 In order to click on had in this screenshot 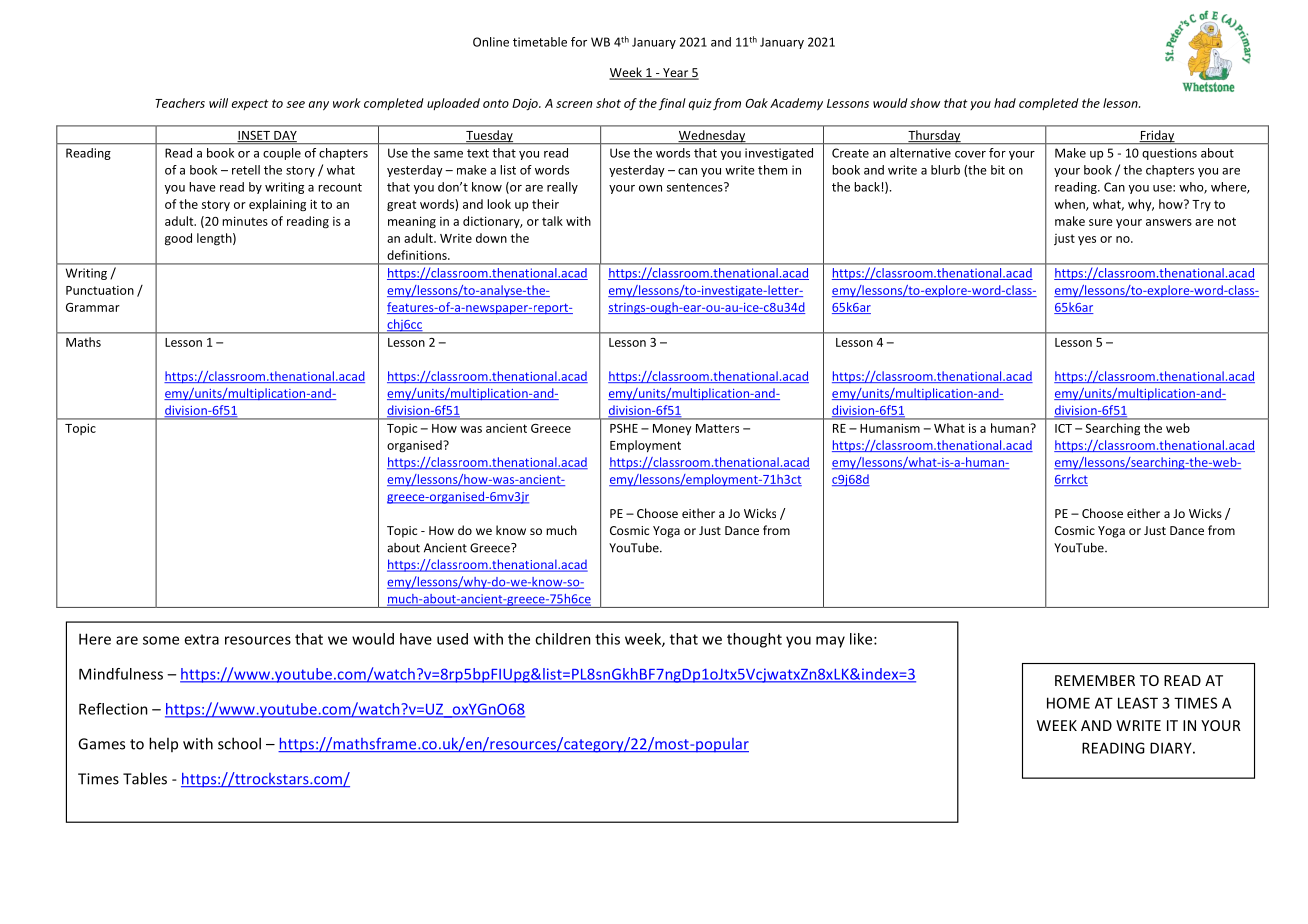, I will do `click(1005, 103)`.
